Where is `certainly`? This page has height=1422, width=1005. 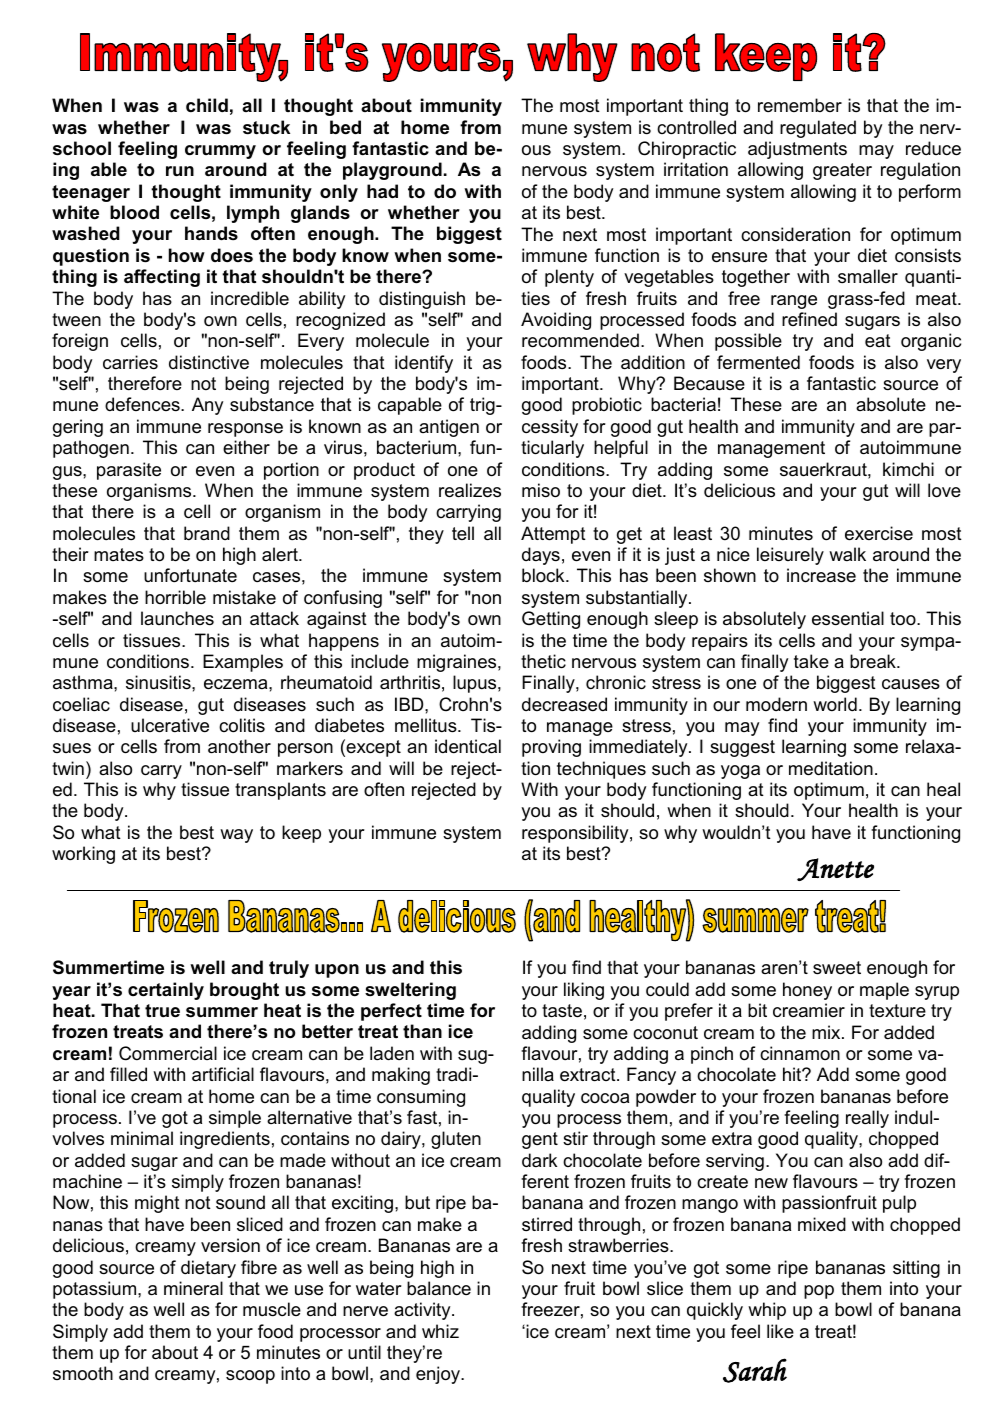 certainly is located at coordinates (166, 991).
